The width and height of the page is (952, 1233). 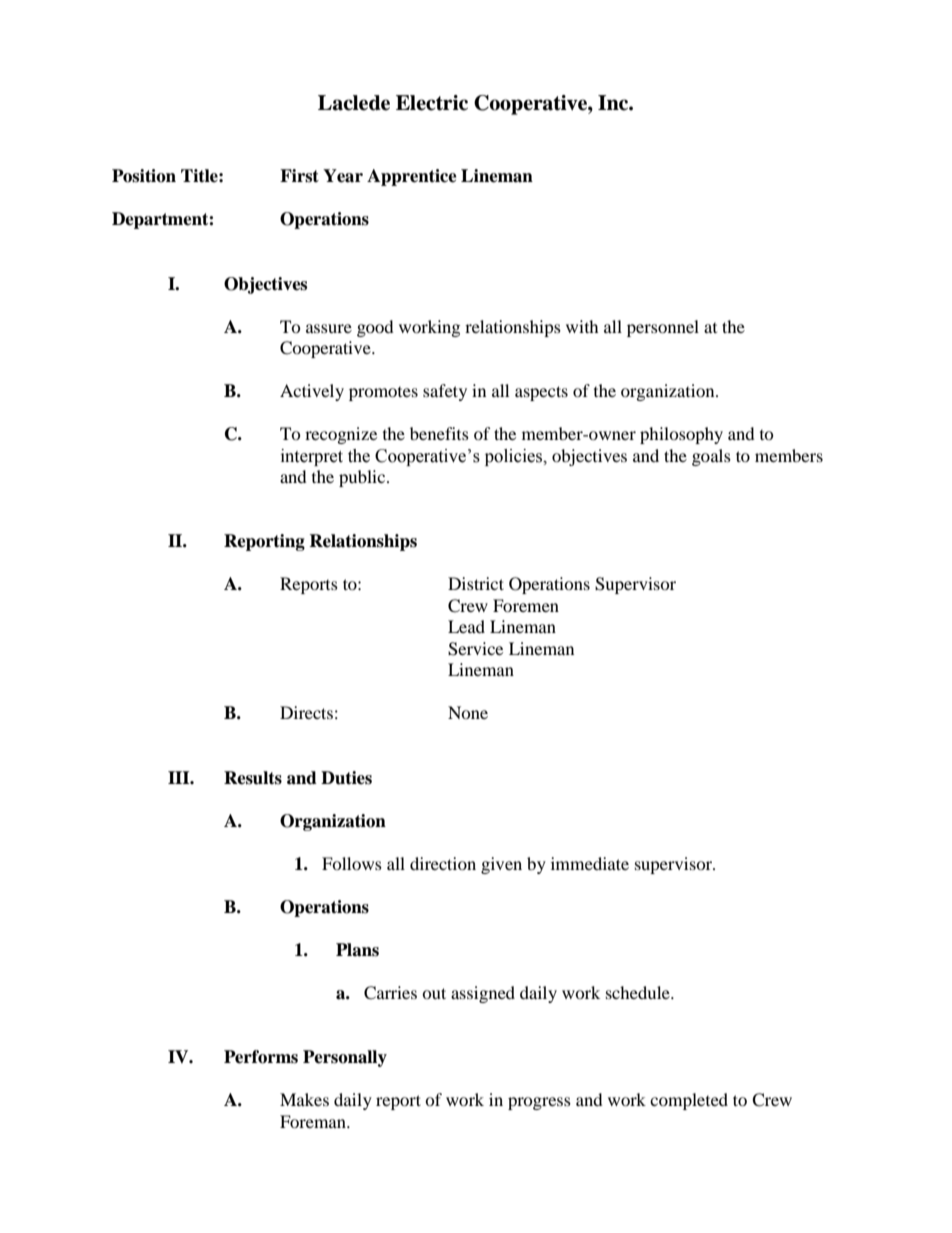 What do you see at coordinates (261, 1057) in the page?
I see `Performs` at bounding box center [261, 1057].
